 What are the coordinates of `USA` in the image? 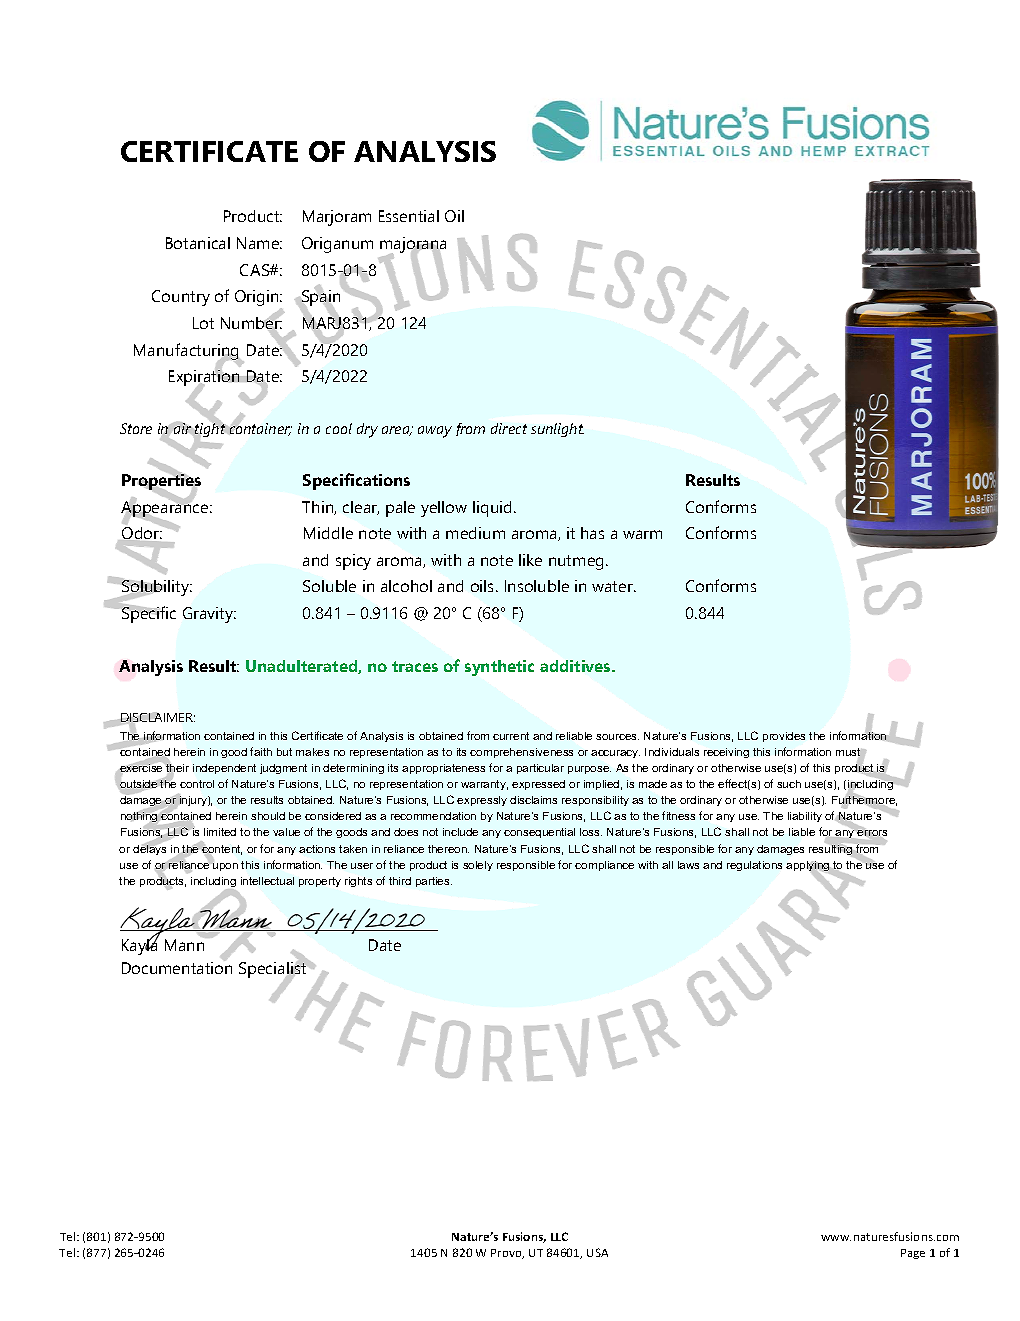 It's located at (597, 1252).
